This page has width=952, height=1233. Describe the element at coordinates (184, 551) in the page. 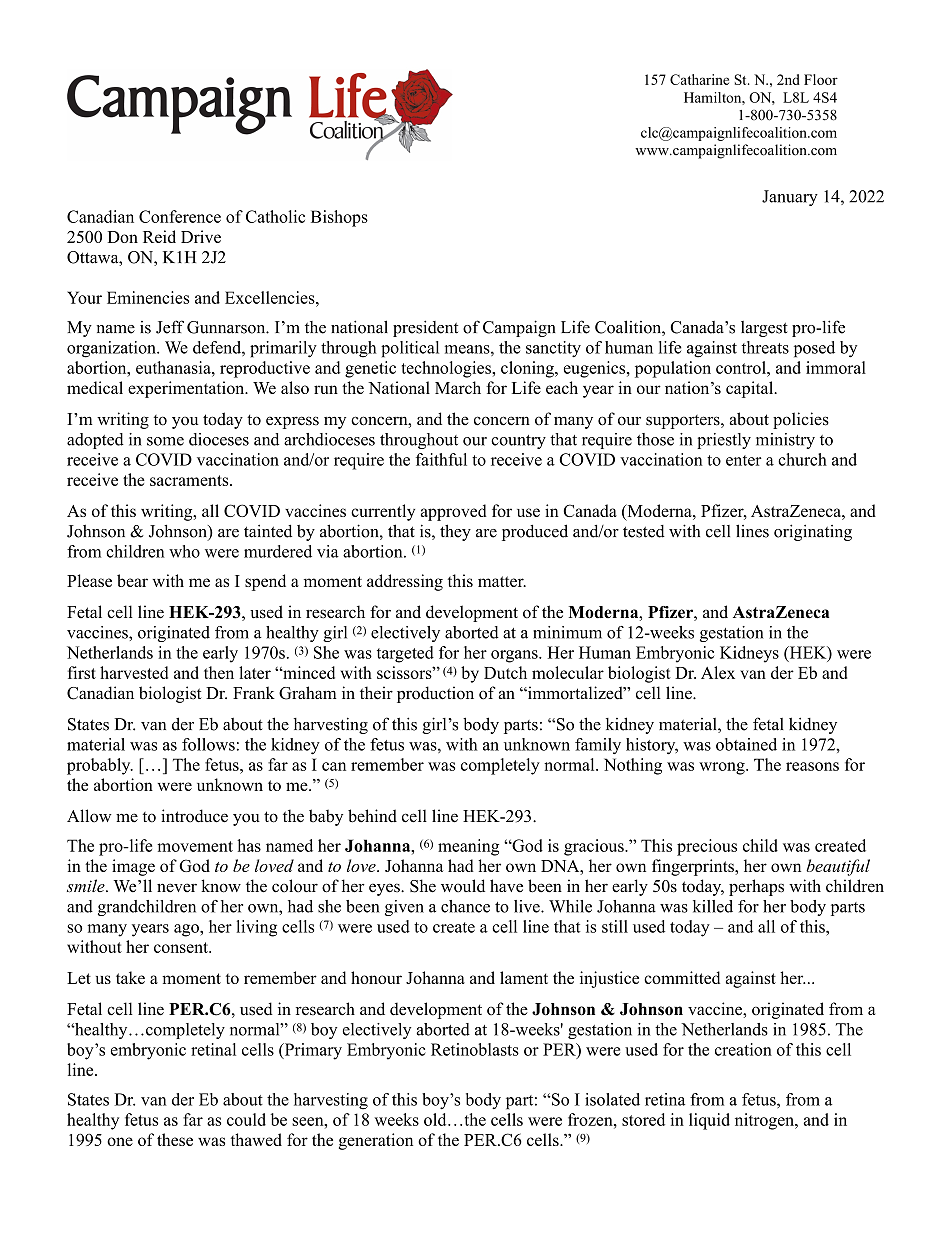

I see `who` at that location.
